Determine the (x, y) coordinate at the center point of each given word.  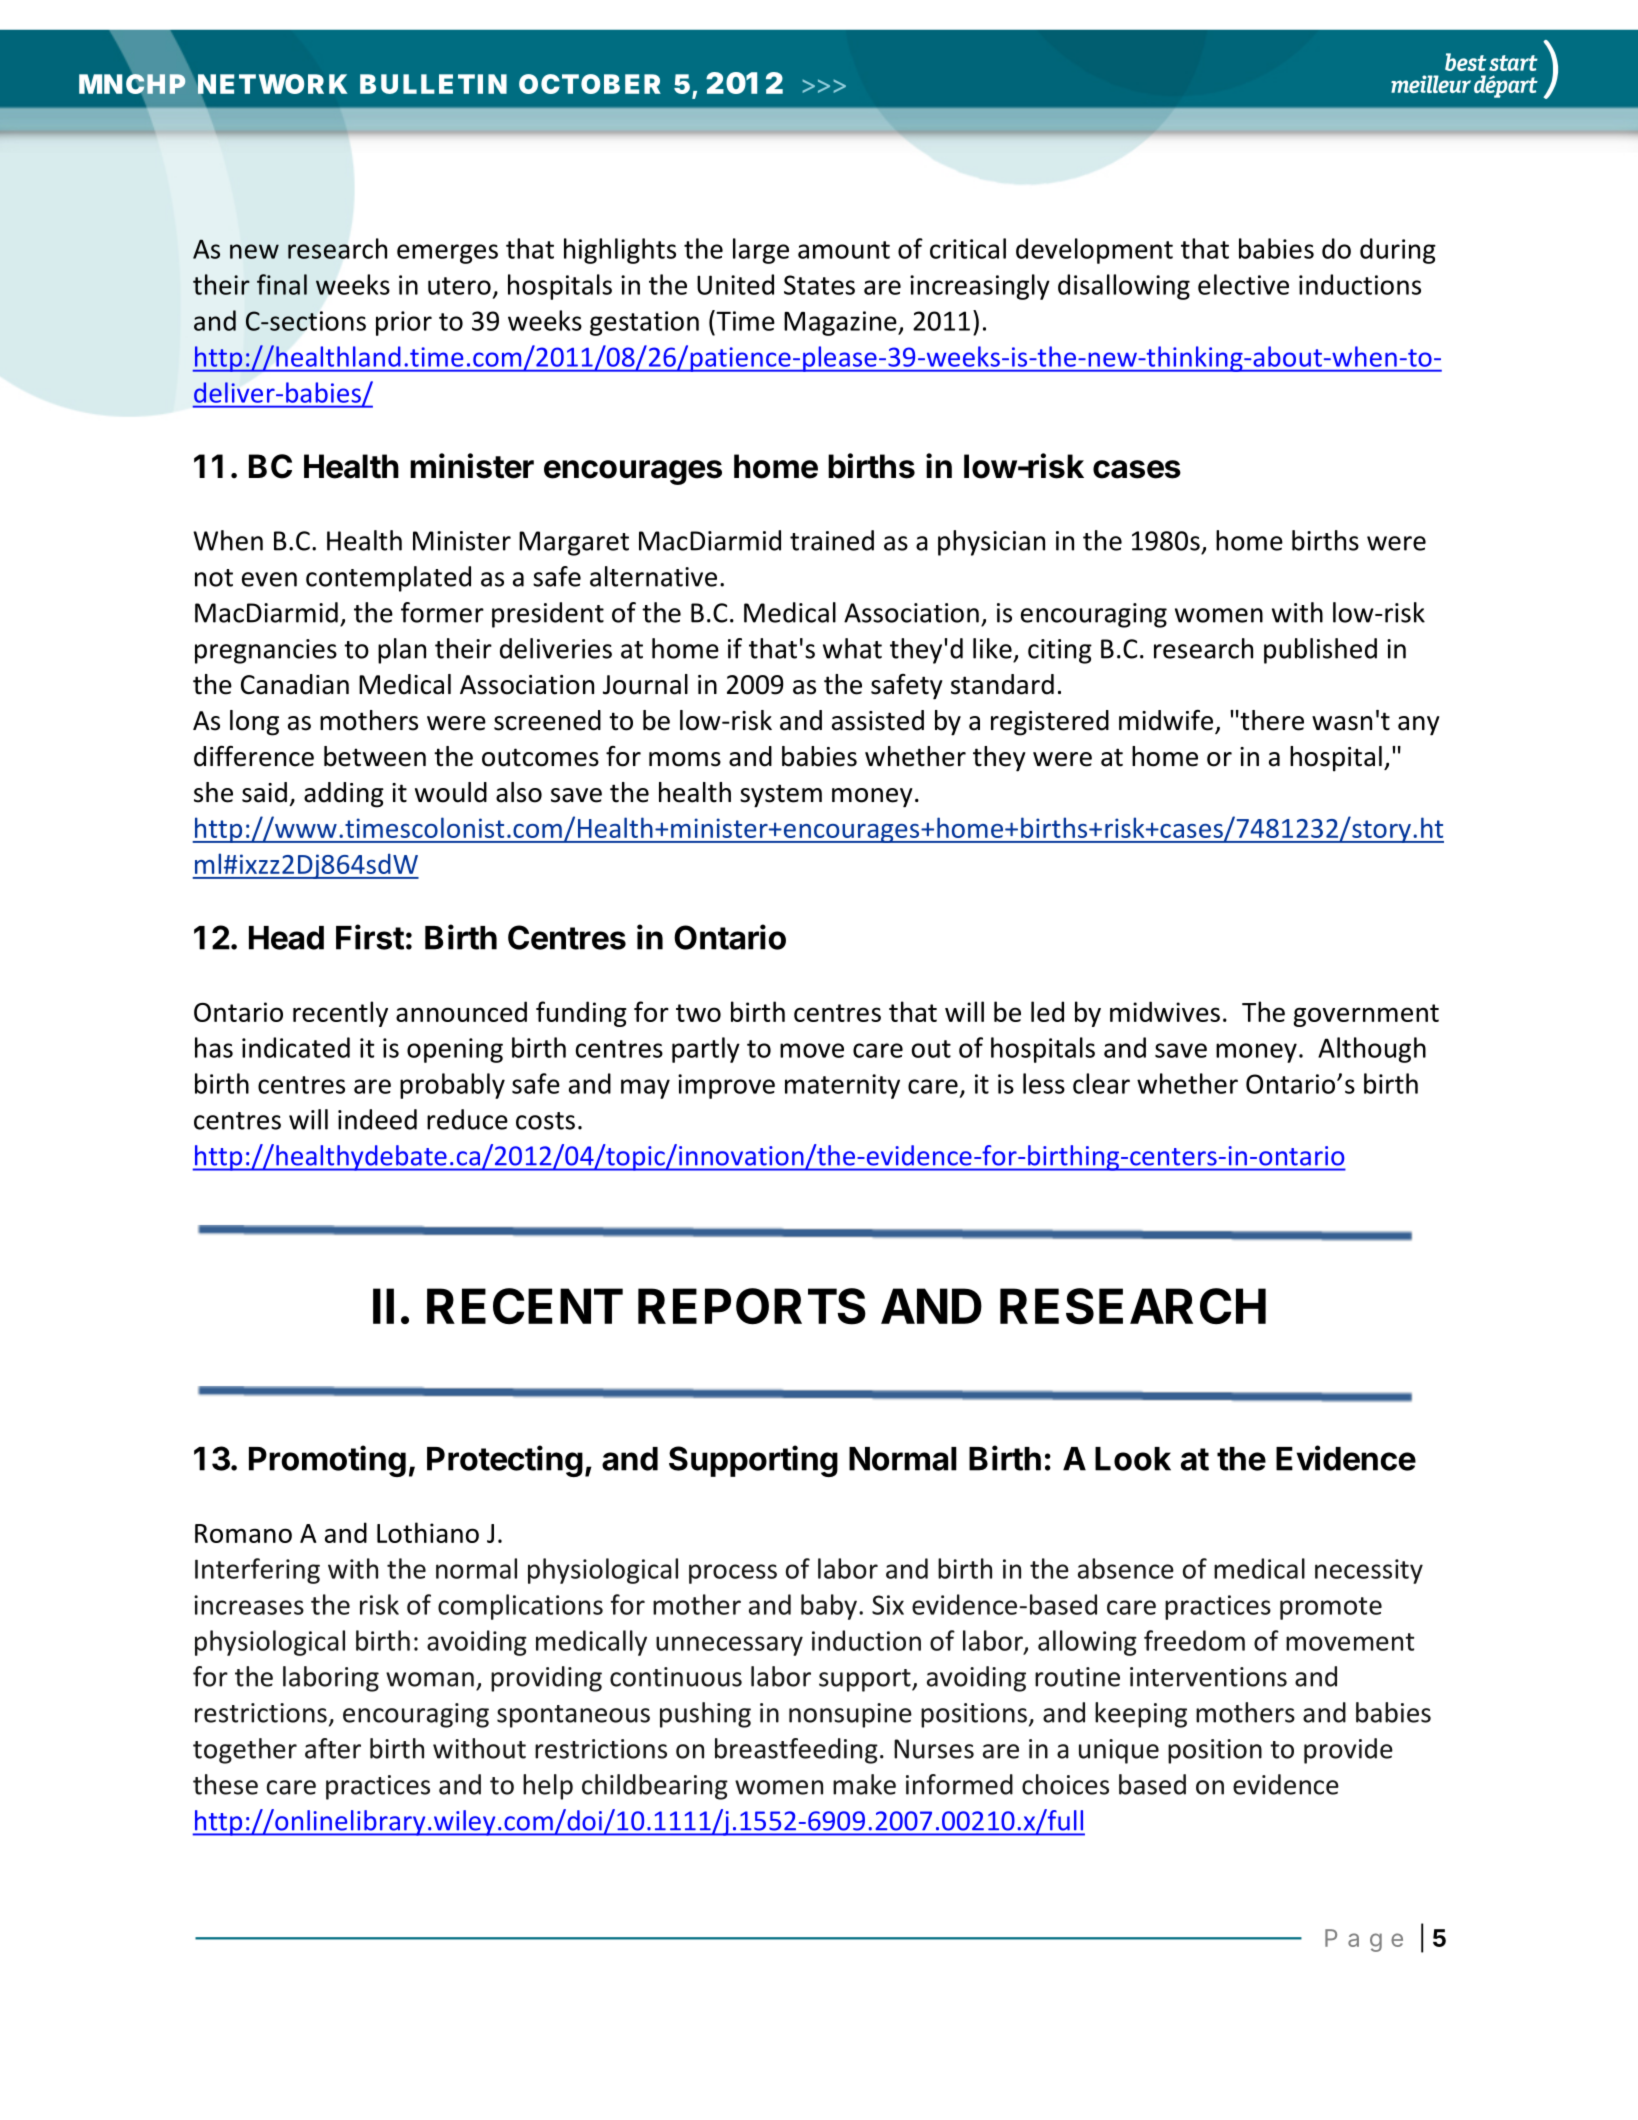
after (333, 1748)
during (1398, 251)
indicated (296, 1047)
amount (844, 250)
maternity (842, 1086)
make (864, 1784)
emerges (447, 254)
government (1366, 1015)
